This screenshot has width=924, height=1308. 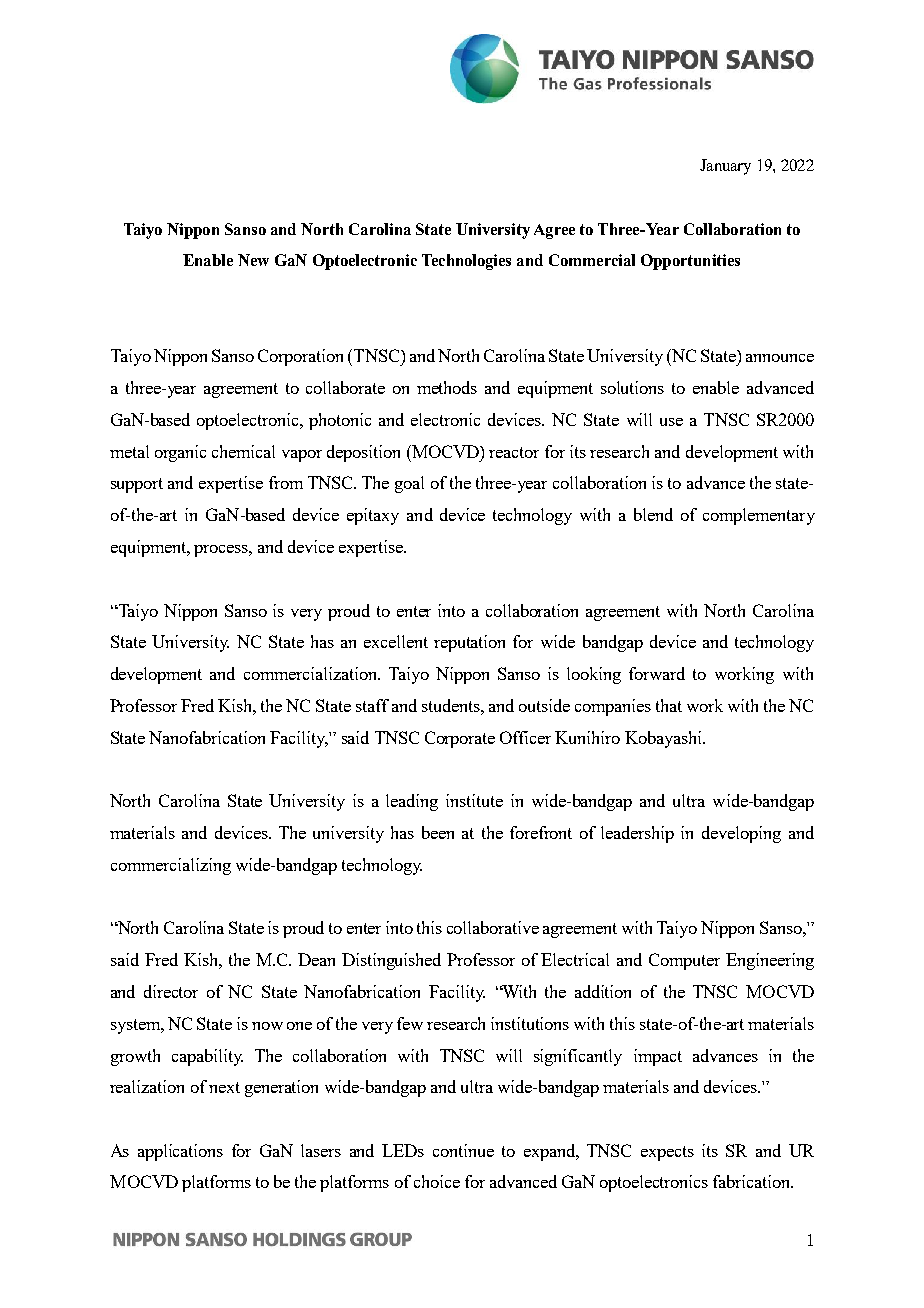 What do you see at coordinates (253, 260) in the screenshot?
I see `New` at bounding box center [253, 260].
